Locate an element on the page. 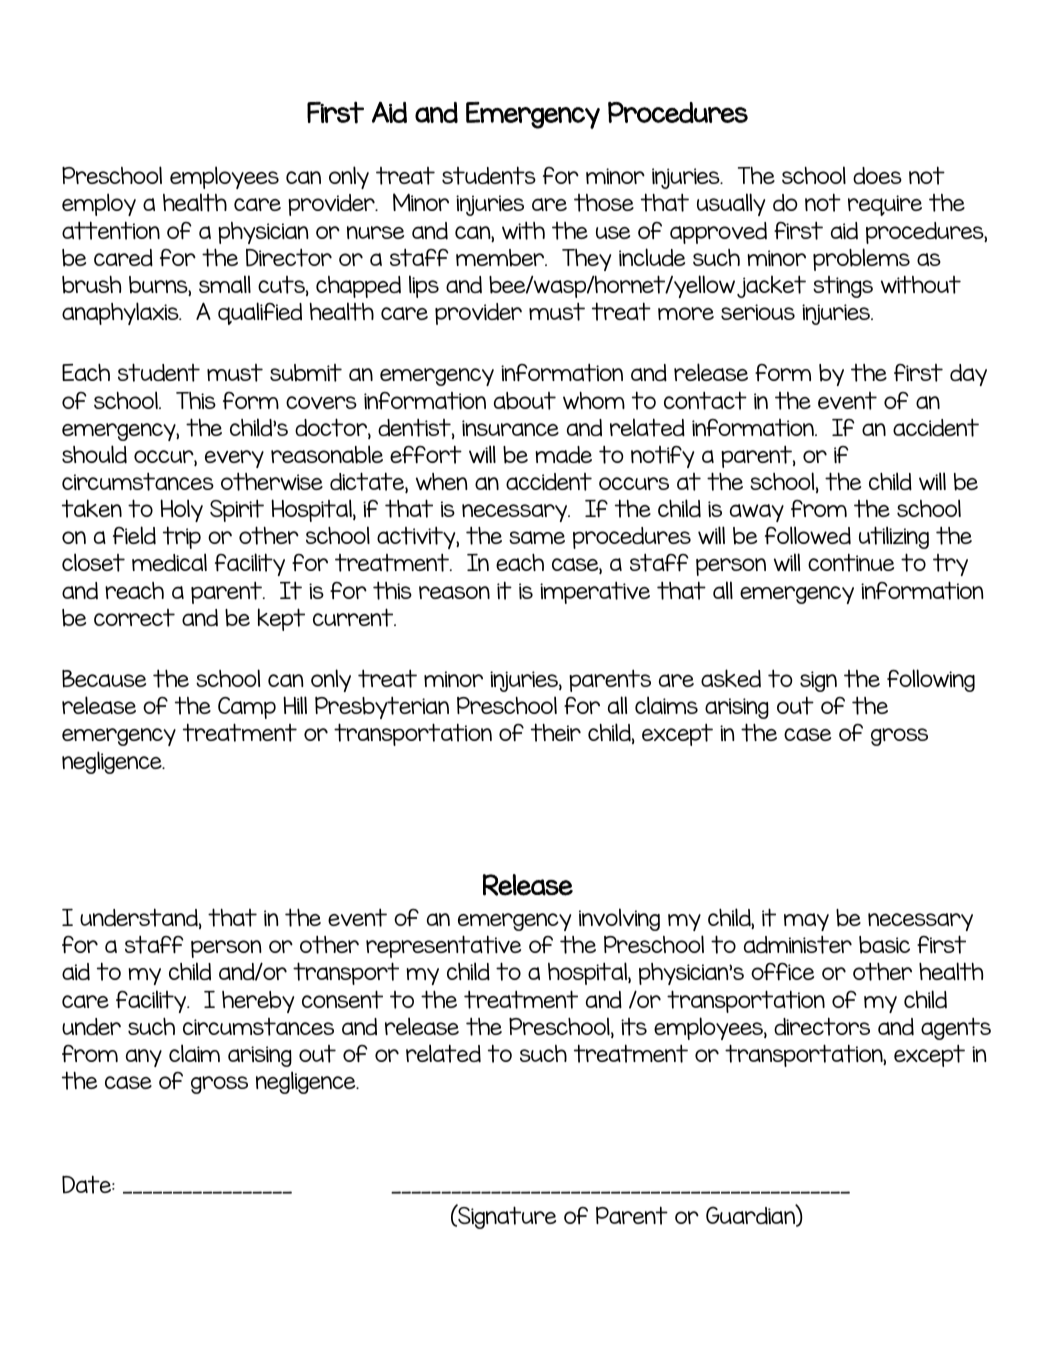 The height and width of the document is (1366, 1055). correct is located at coordinates (134, 618).
